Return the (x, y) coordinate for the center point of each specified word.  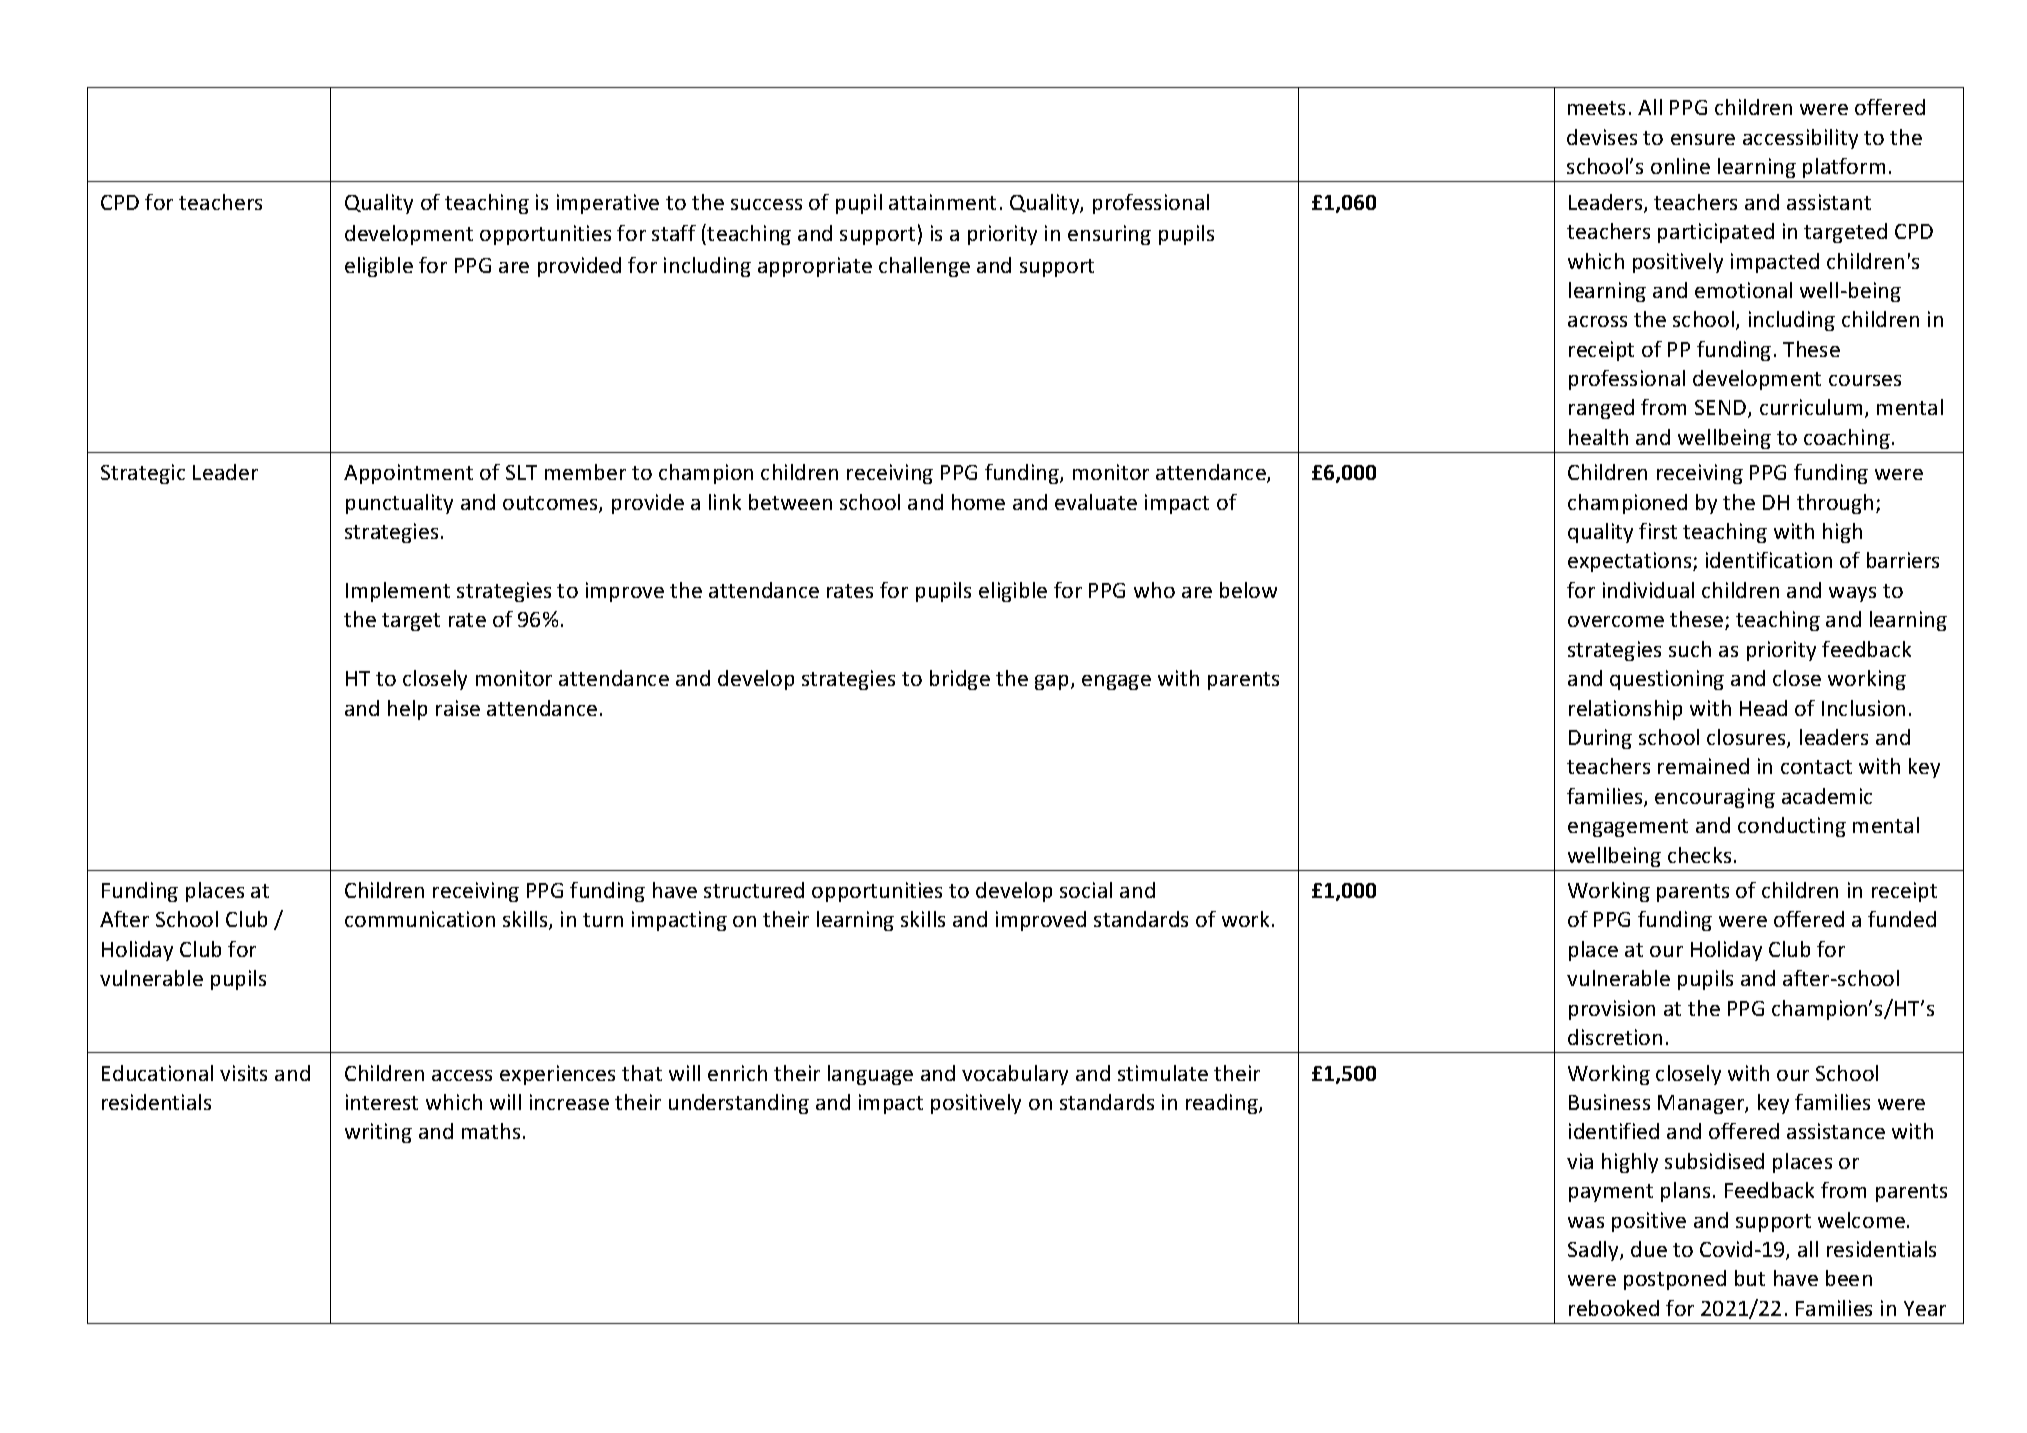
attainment (942, 202)
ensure (1703, 139)
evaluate (1096, 502)
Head (1763, 708)
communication (420, 919)
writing (378, 1133)
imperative (608, 204)
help (407, 710)
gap (1051, 682)
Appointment (408, 474)
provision (1612, 1010)
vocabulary (1015, 1075)
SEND (1722, 409)
